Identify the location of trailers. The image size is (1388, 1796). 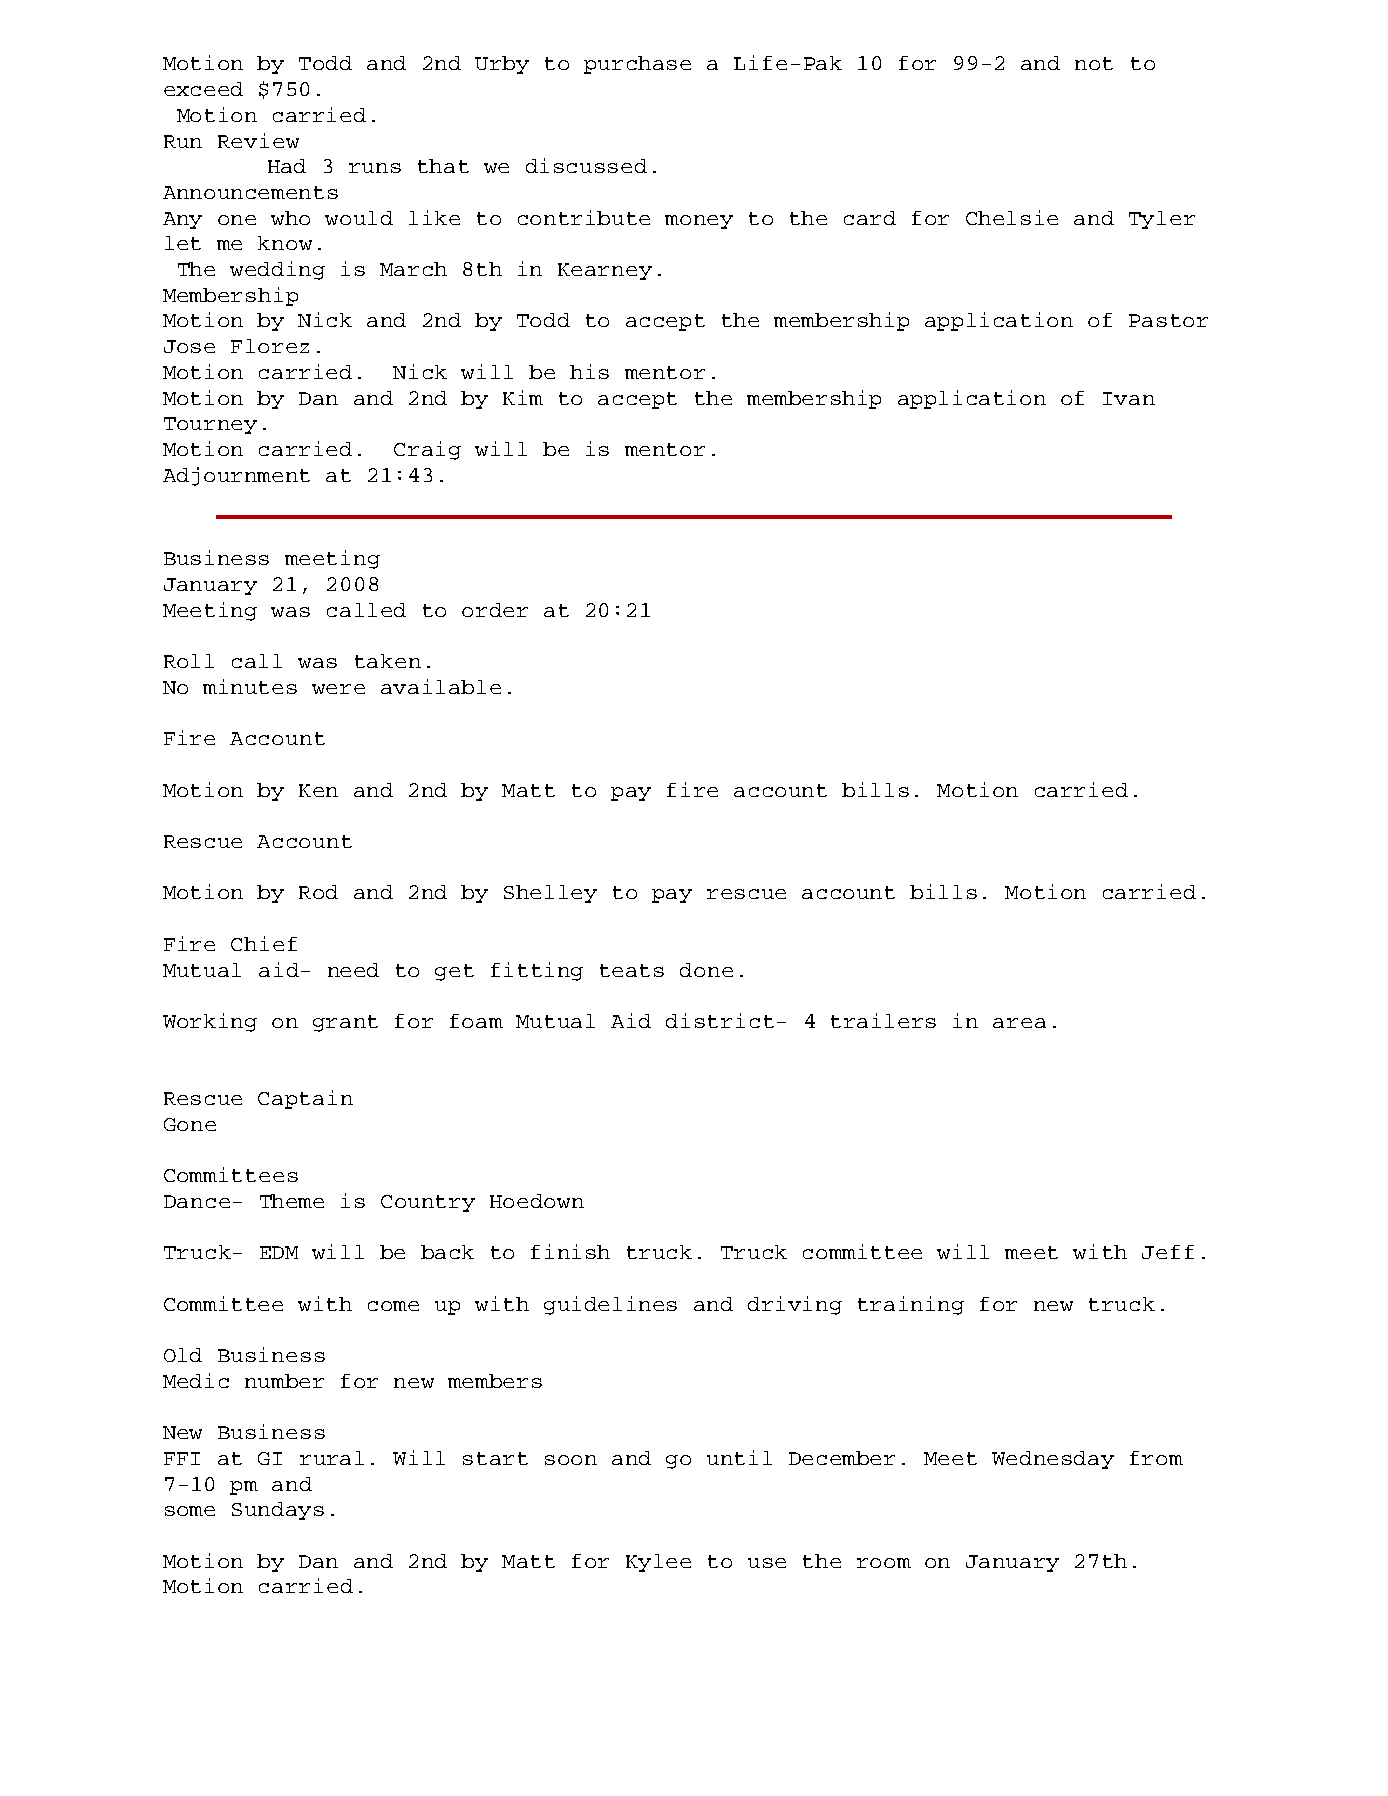
(883, 1020).
